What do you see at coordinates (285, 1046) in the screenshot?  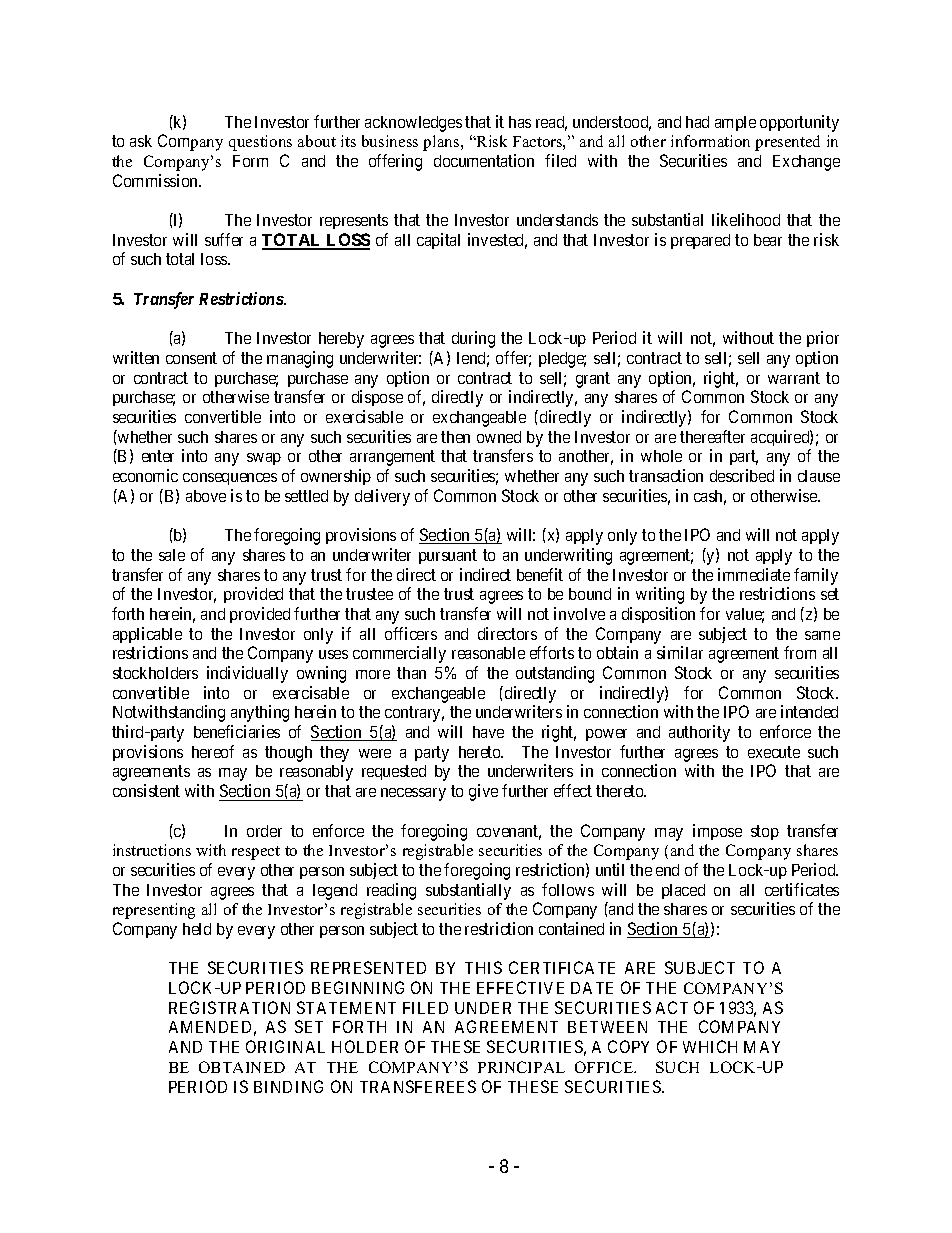 I see `ORIGINAL` at bounding box center [285, 1046].
